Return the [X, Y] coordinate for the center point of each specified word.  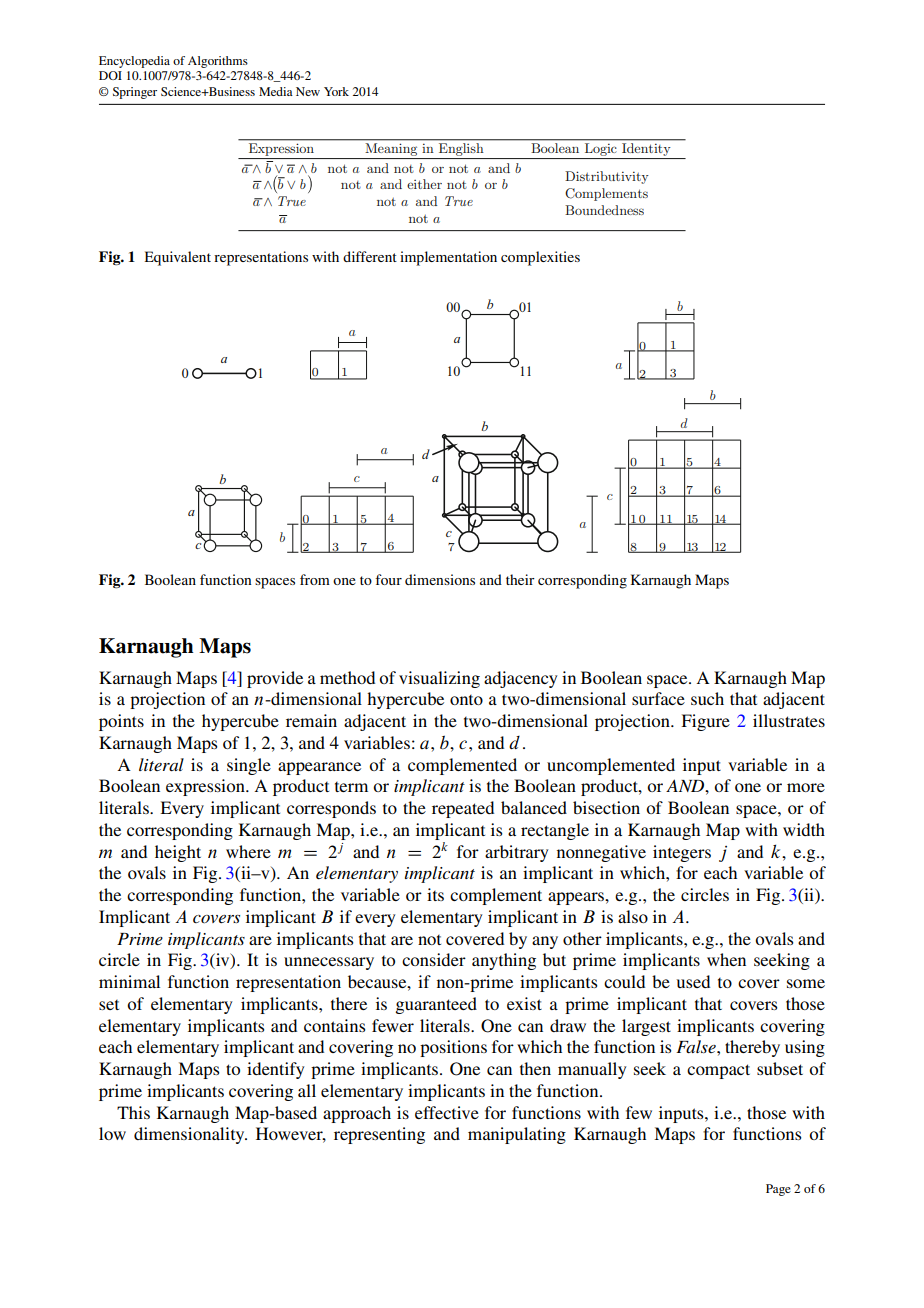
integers [682, 853]
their [520, 579]
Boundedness [604, 210]
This [133, 1112]
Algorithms [218, 62]
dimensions [440, 579]
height [178, 853]
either [424, 184]
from [315, 579]
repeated [463, 809]
